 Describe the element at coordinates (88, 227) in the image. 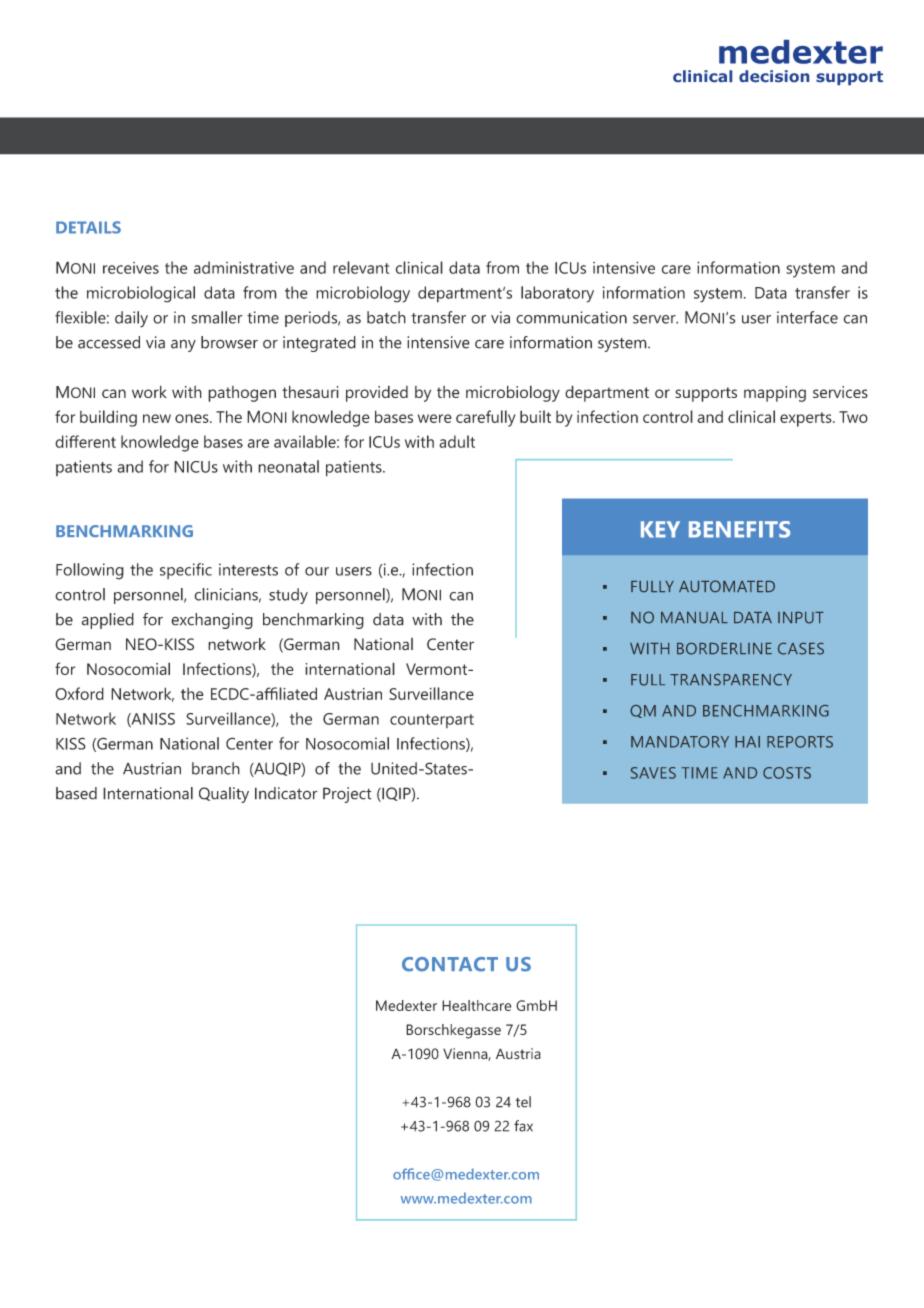

I see `DETAILS` at that location.
